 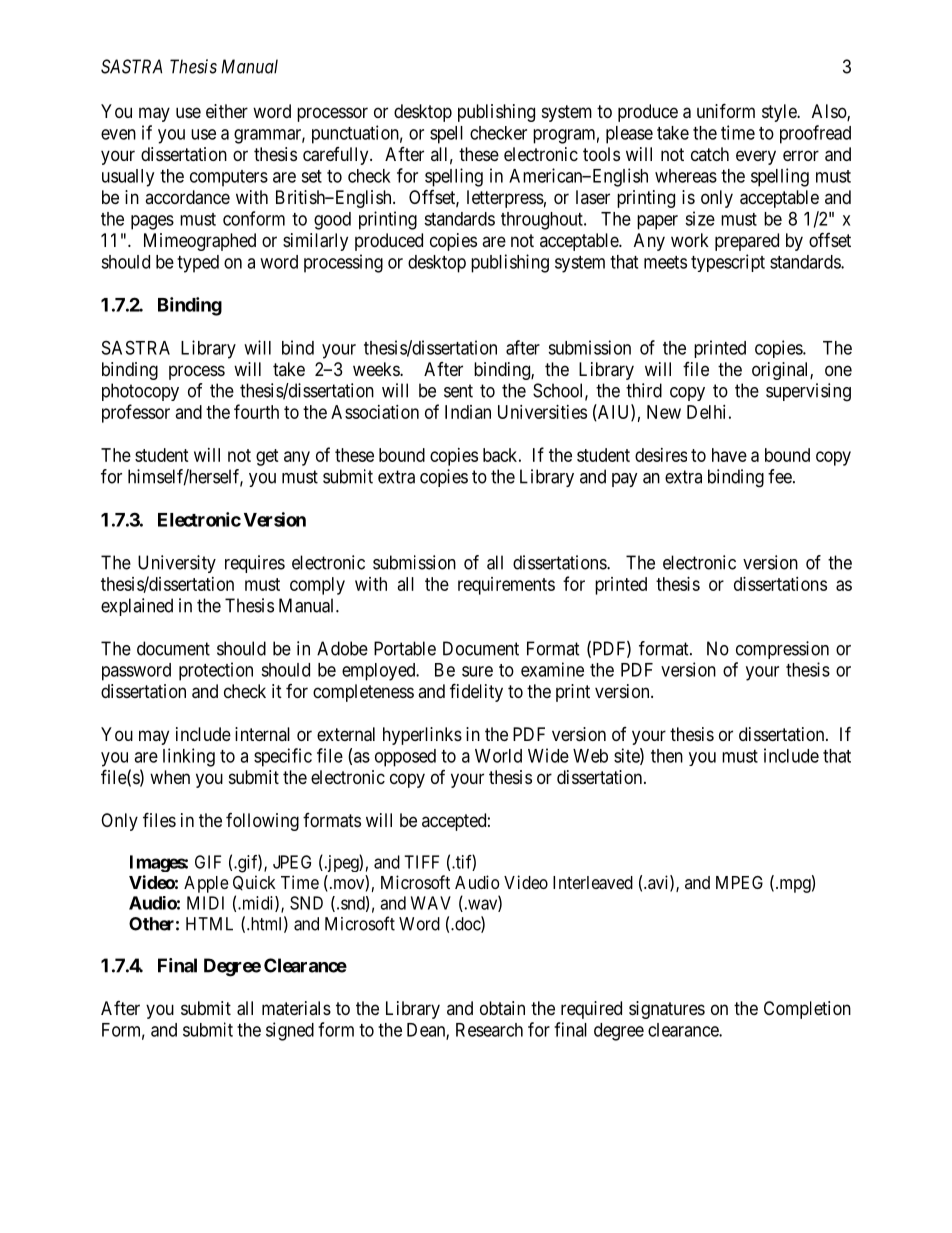 I want to click on fourth, so click(x=256, y=411).
